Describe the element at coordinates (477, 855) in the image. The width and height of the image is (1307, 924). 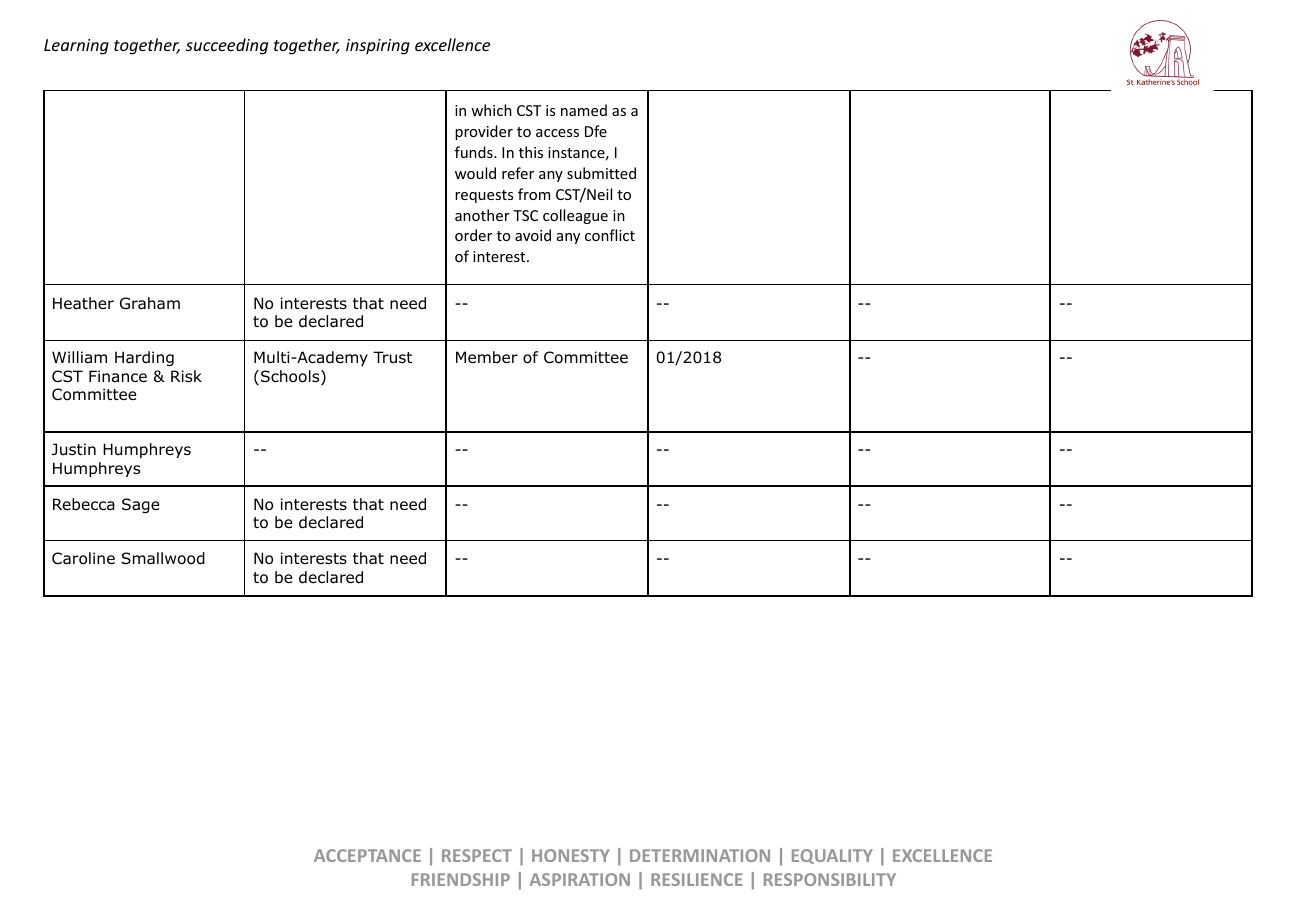
I see `RESPECT` at that location.
